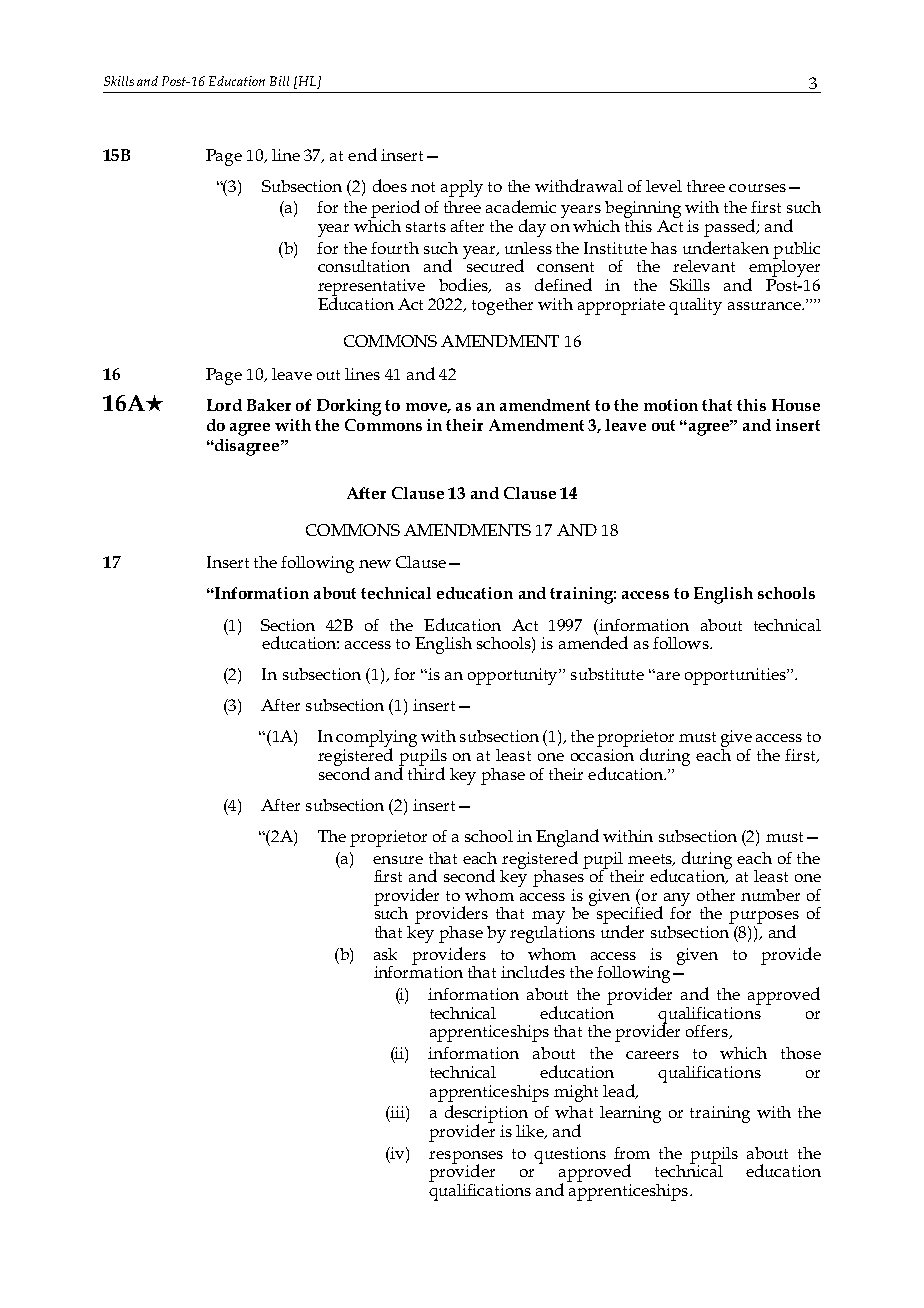 This screenshot has width=924, height=1308. Describe the element at coordinates (376, 740) in the screenshot. I see `complying` at that location.
